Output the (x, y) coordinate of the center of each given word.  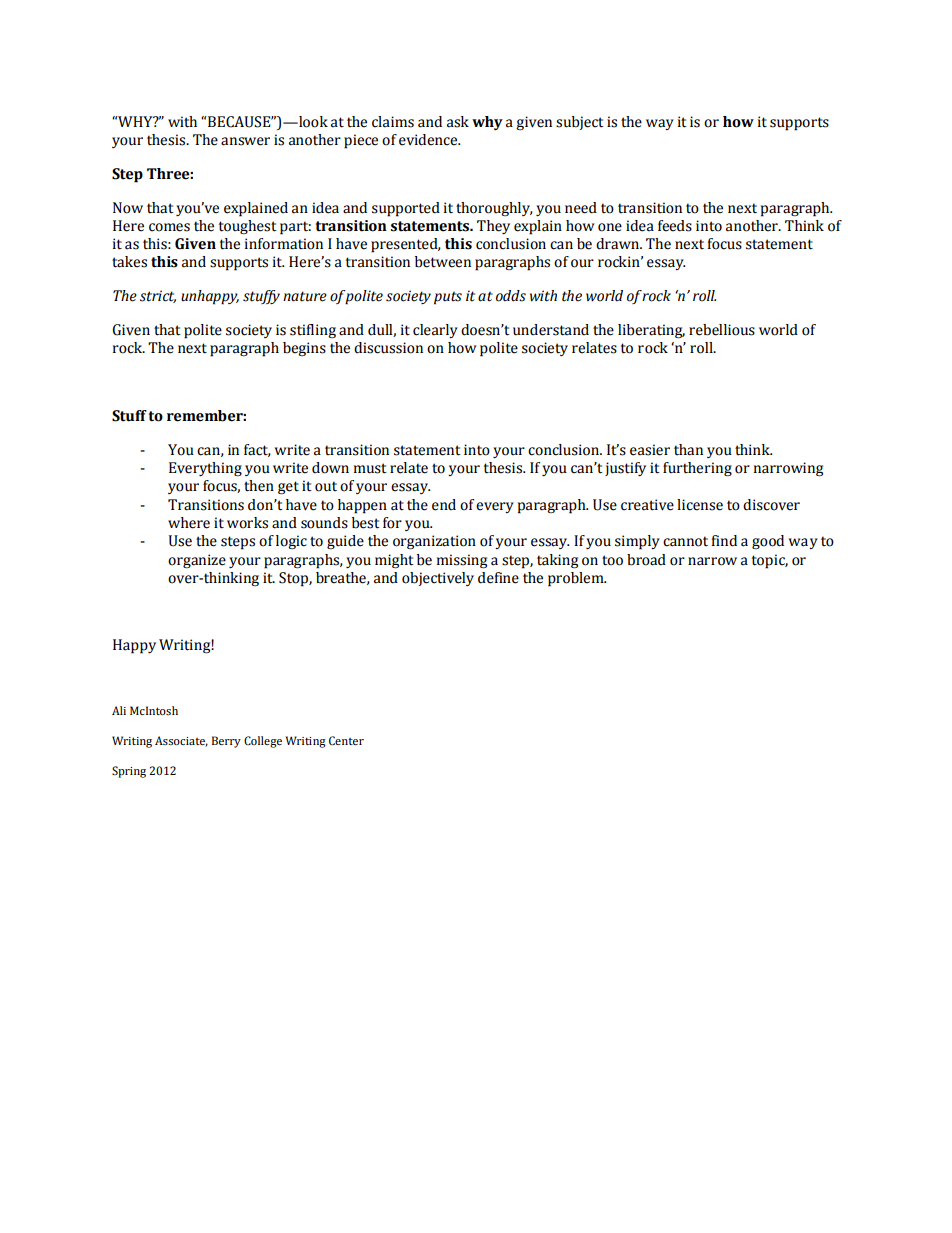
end (444, 505)
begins (304, 349)
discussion (388, 348)
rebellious (722, 330)
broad (646, 560)
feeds (675, 226)
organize (197, 561)
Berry (226, 742)
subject (579, 123)
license (700, 505)
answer (245, 141)
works (247, 523)
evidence (429, 140)
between (443, 262)
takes (129, 262)
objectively (438, 579)
